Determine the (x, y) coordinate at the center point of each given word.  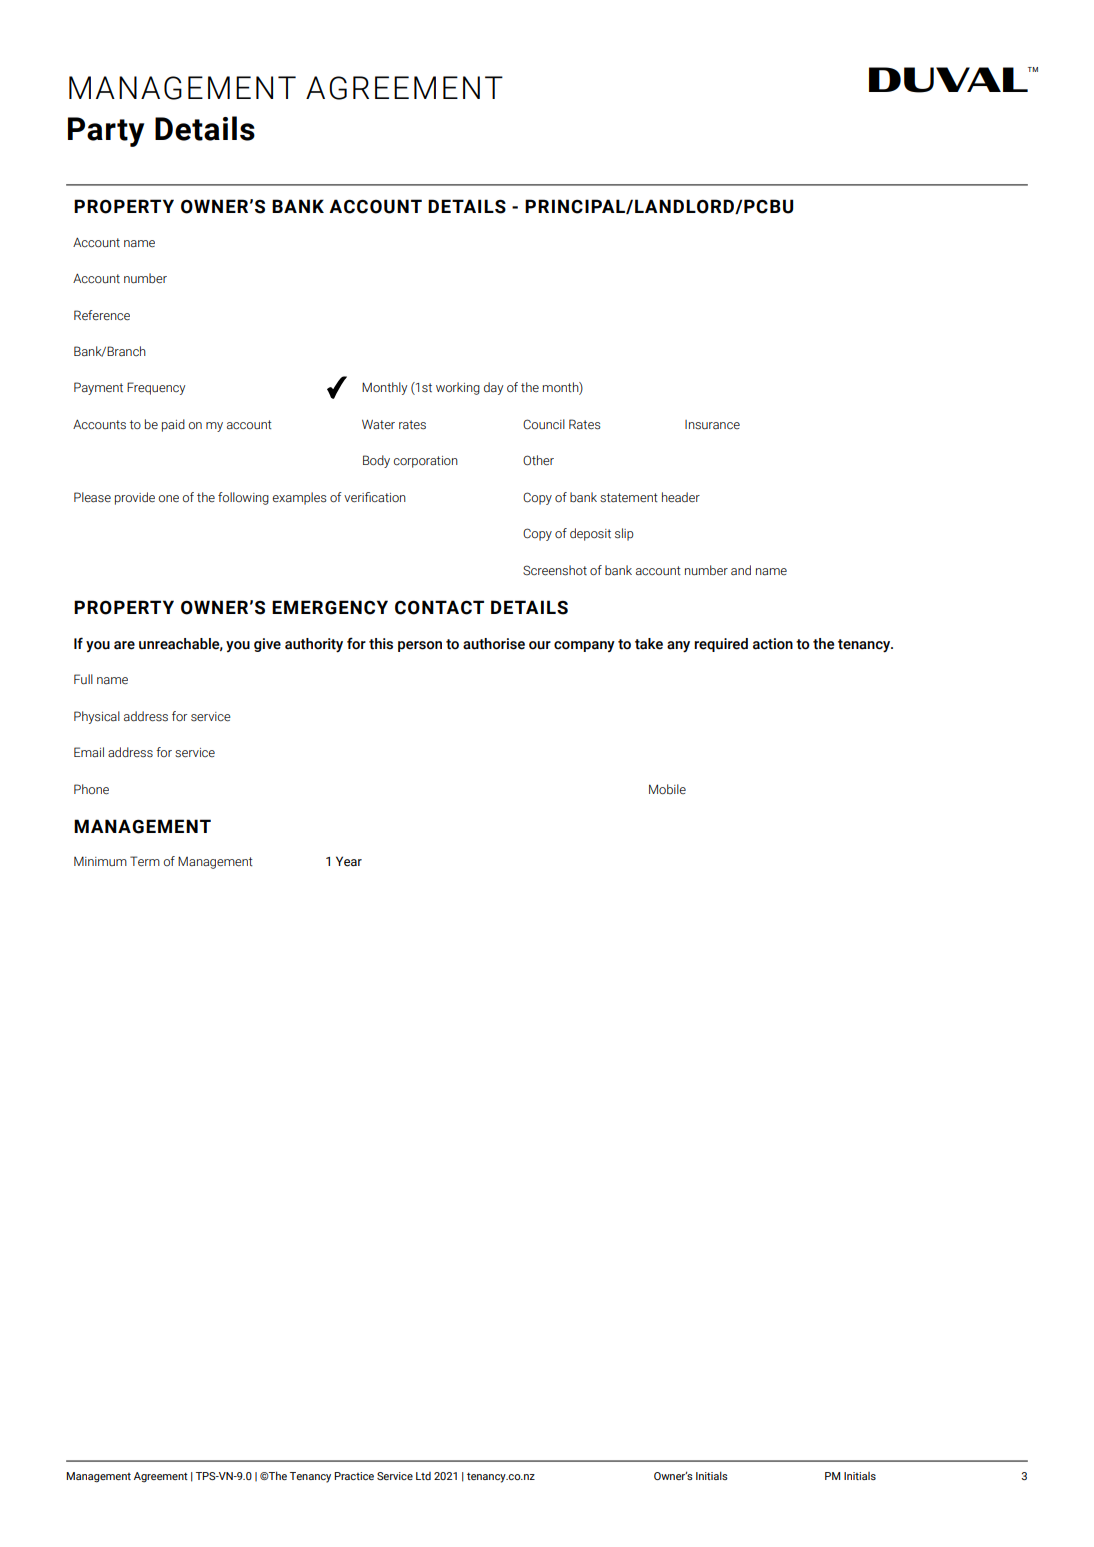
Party (106, 132)
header (681, 497)
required (721, 645)
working (458, 388)
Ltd (423, 1476)
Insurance (712, 425)
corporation (426, 462)
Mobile (667, 789)
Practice (354, 1476)
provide (135, 498)
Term (145, 861)
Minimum (100, 861)
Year (349, 861)
